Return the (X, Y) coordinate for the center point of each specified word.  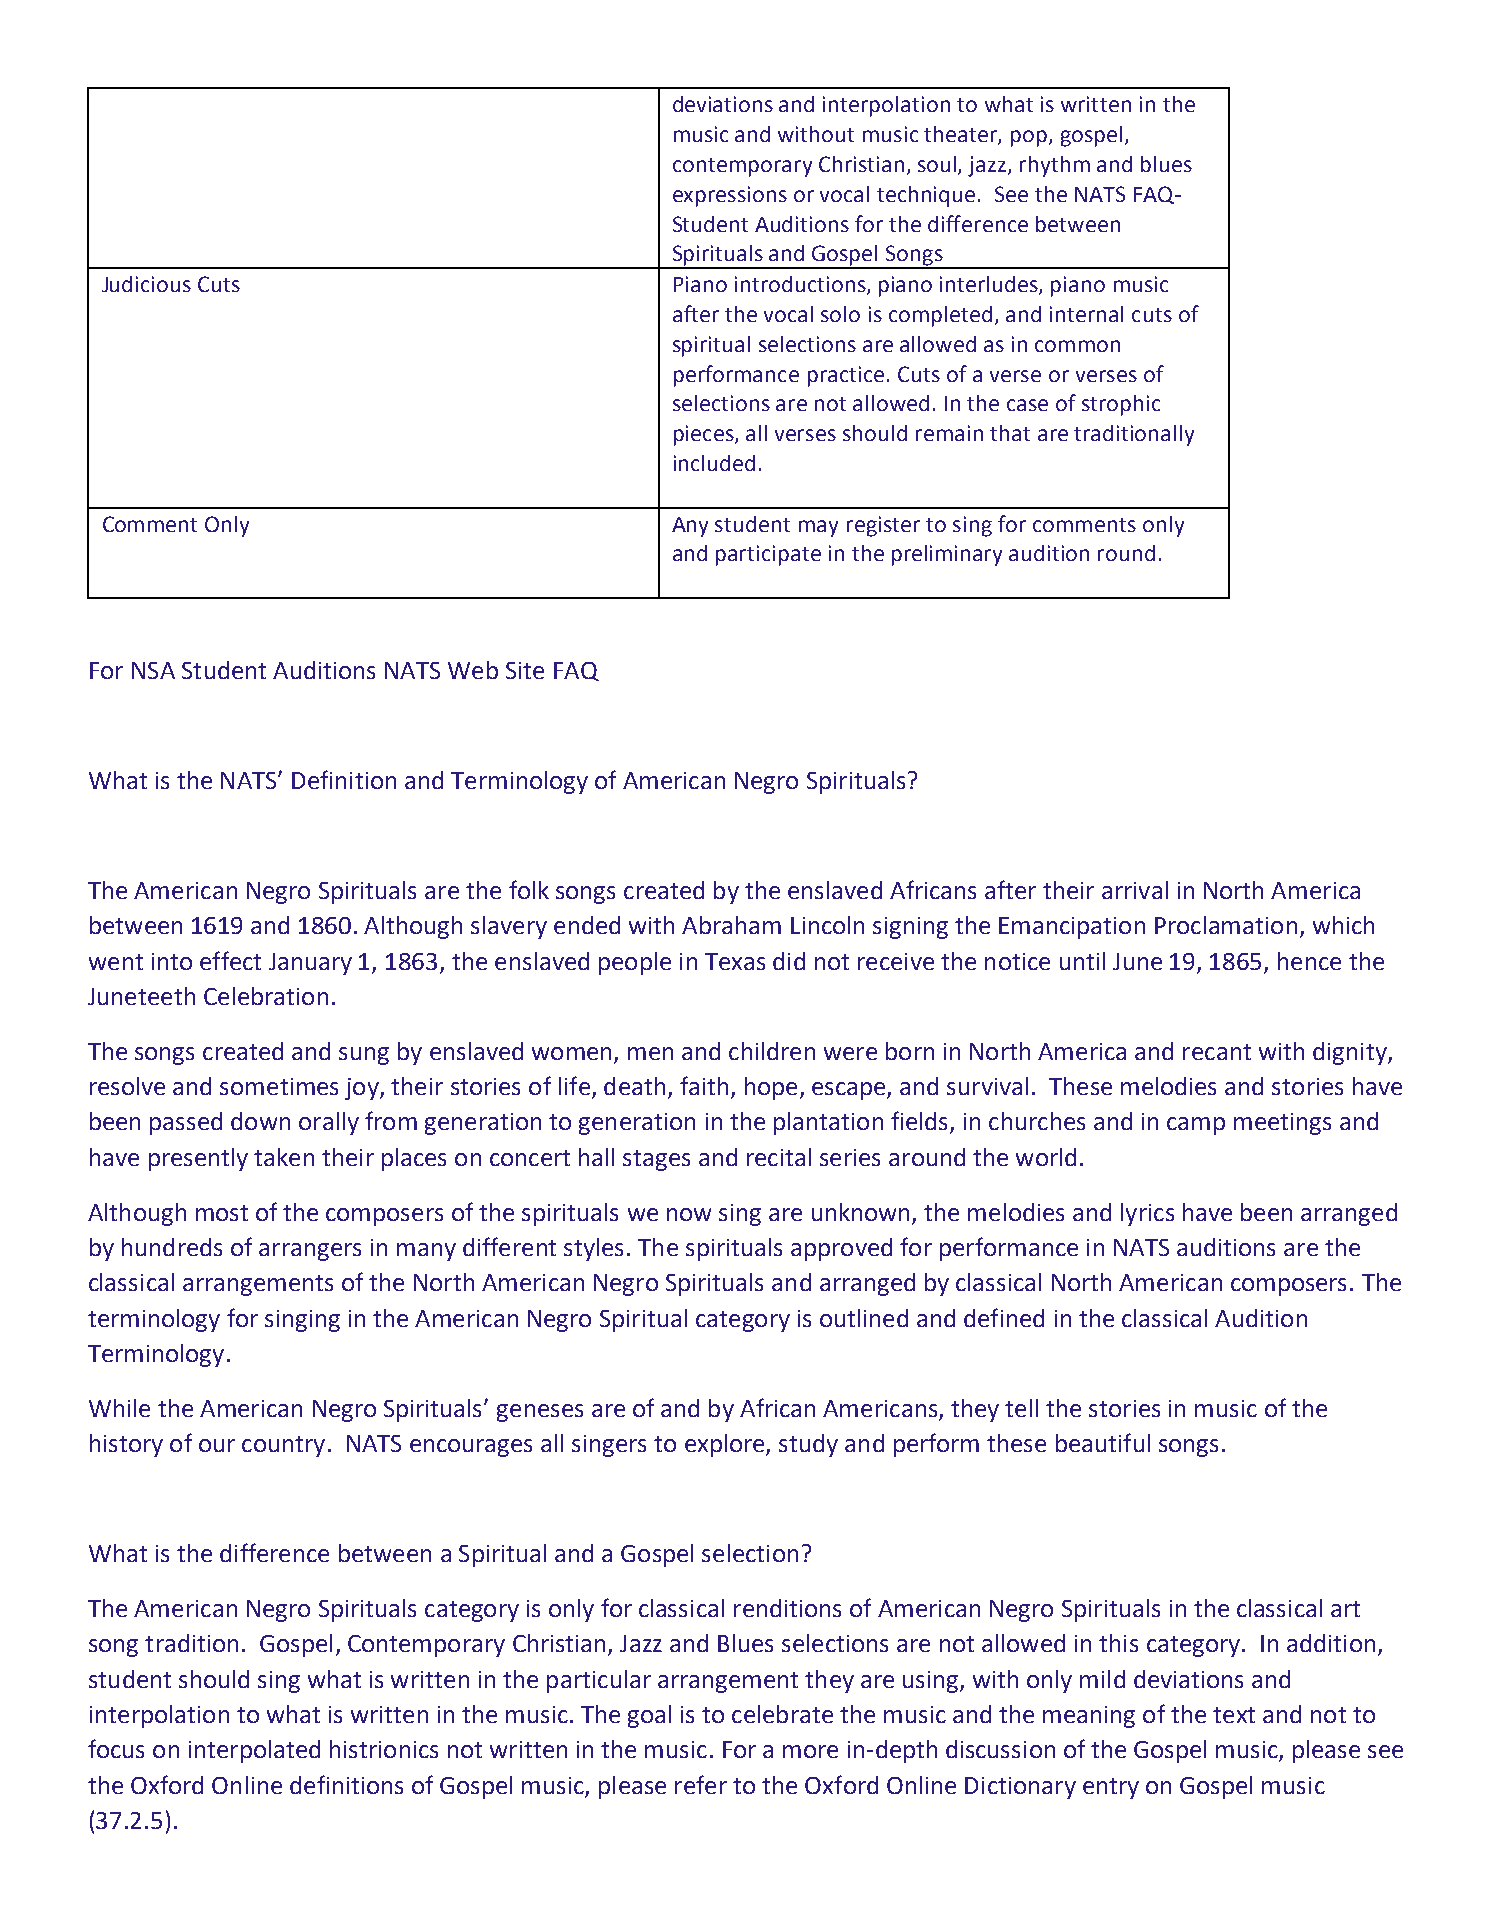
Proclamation (1226, 925)
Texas (735, 961)
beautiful (1103, 1442)
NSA (153, 670)
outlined (864, 1318)
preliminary (947, 555)
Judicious (146, 284)
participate (768, 555)
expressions (730, 196)
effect (230, 960)
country (283, 1446)
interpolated (254, 1751)
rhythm (1055, 166)
